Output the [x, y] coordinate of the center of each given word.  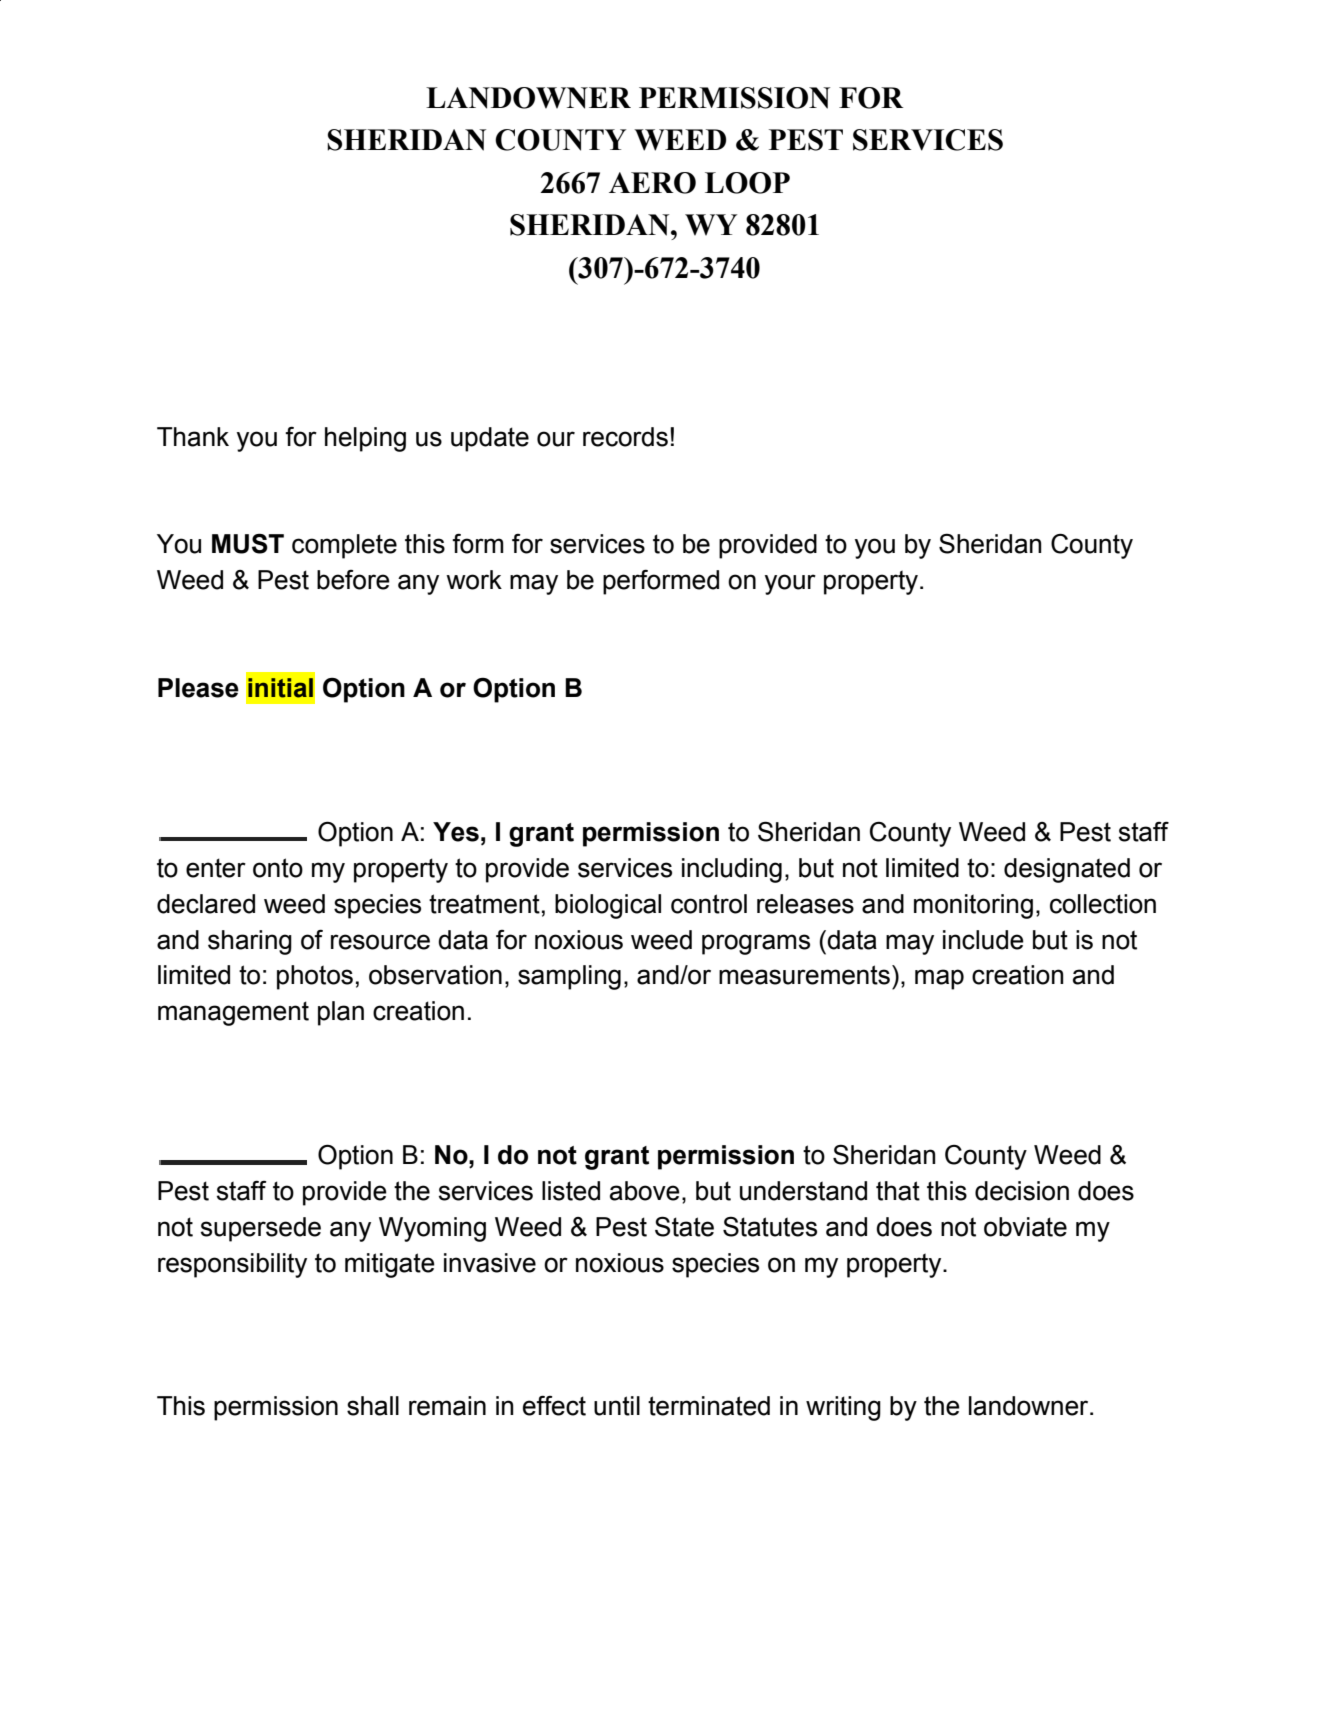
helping [365, 439]
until [617, 1406]
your [790, 584]
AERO [652, 183]
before [353, 580]
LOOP [747, 183]
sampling [569, 977]
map [939, 979]
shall [373, 1406]
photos [315, 977]
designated [1067, 870]
